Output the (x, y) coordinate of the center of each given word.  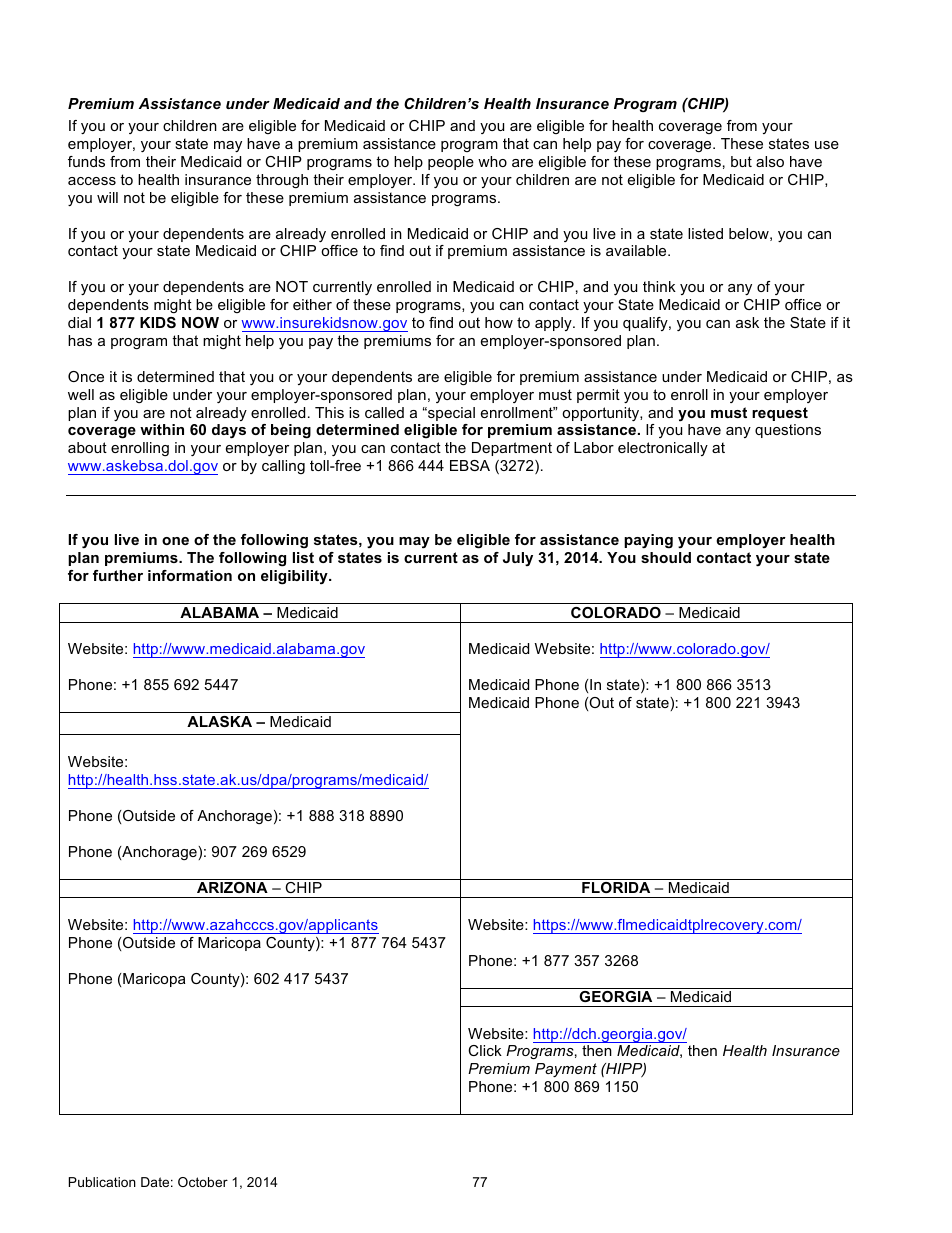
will (107, 197)
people (451, 163)
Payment (566, 1070)
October (203, 1182)
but (741, 161)
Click (485, 1050)
